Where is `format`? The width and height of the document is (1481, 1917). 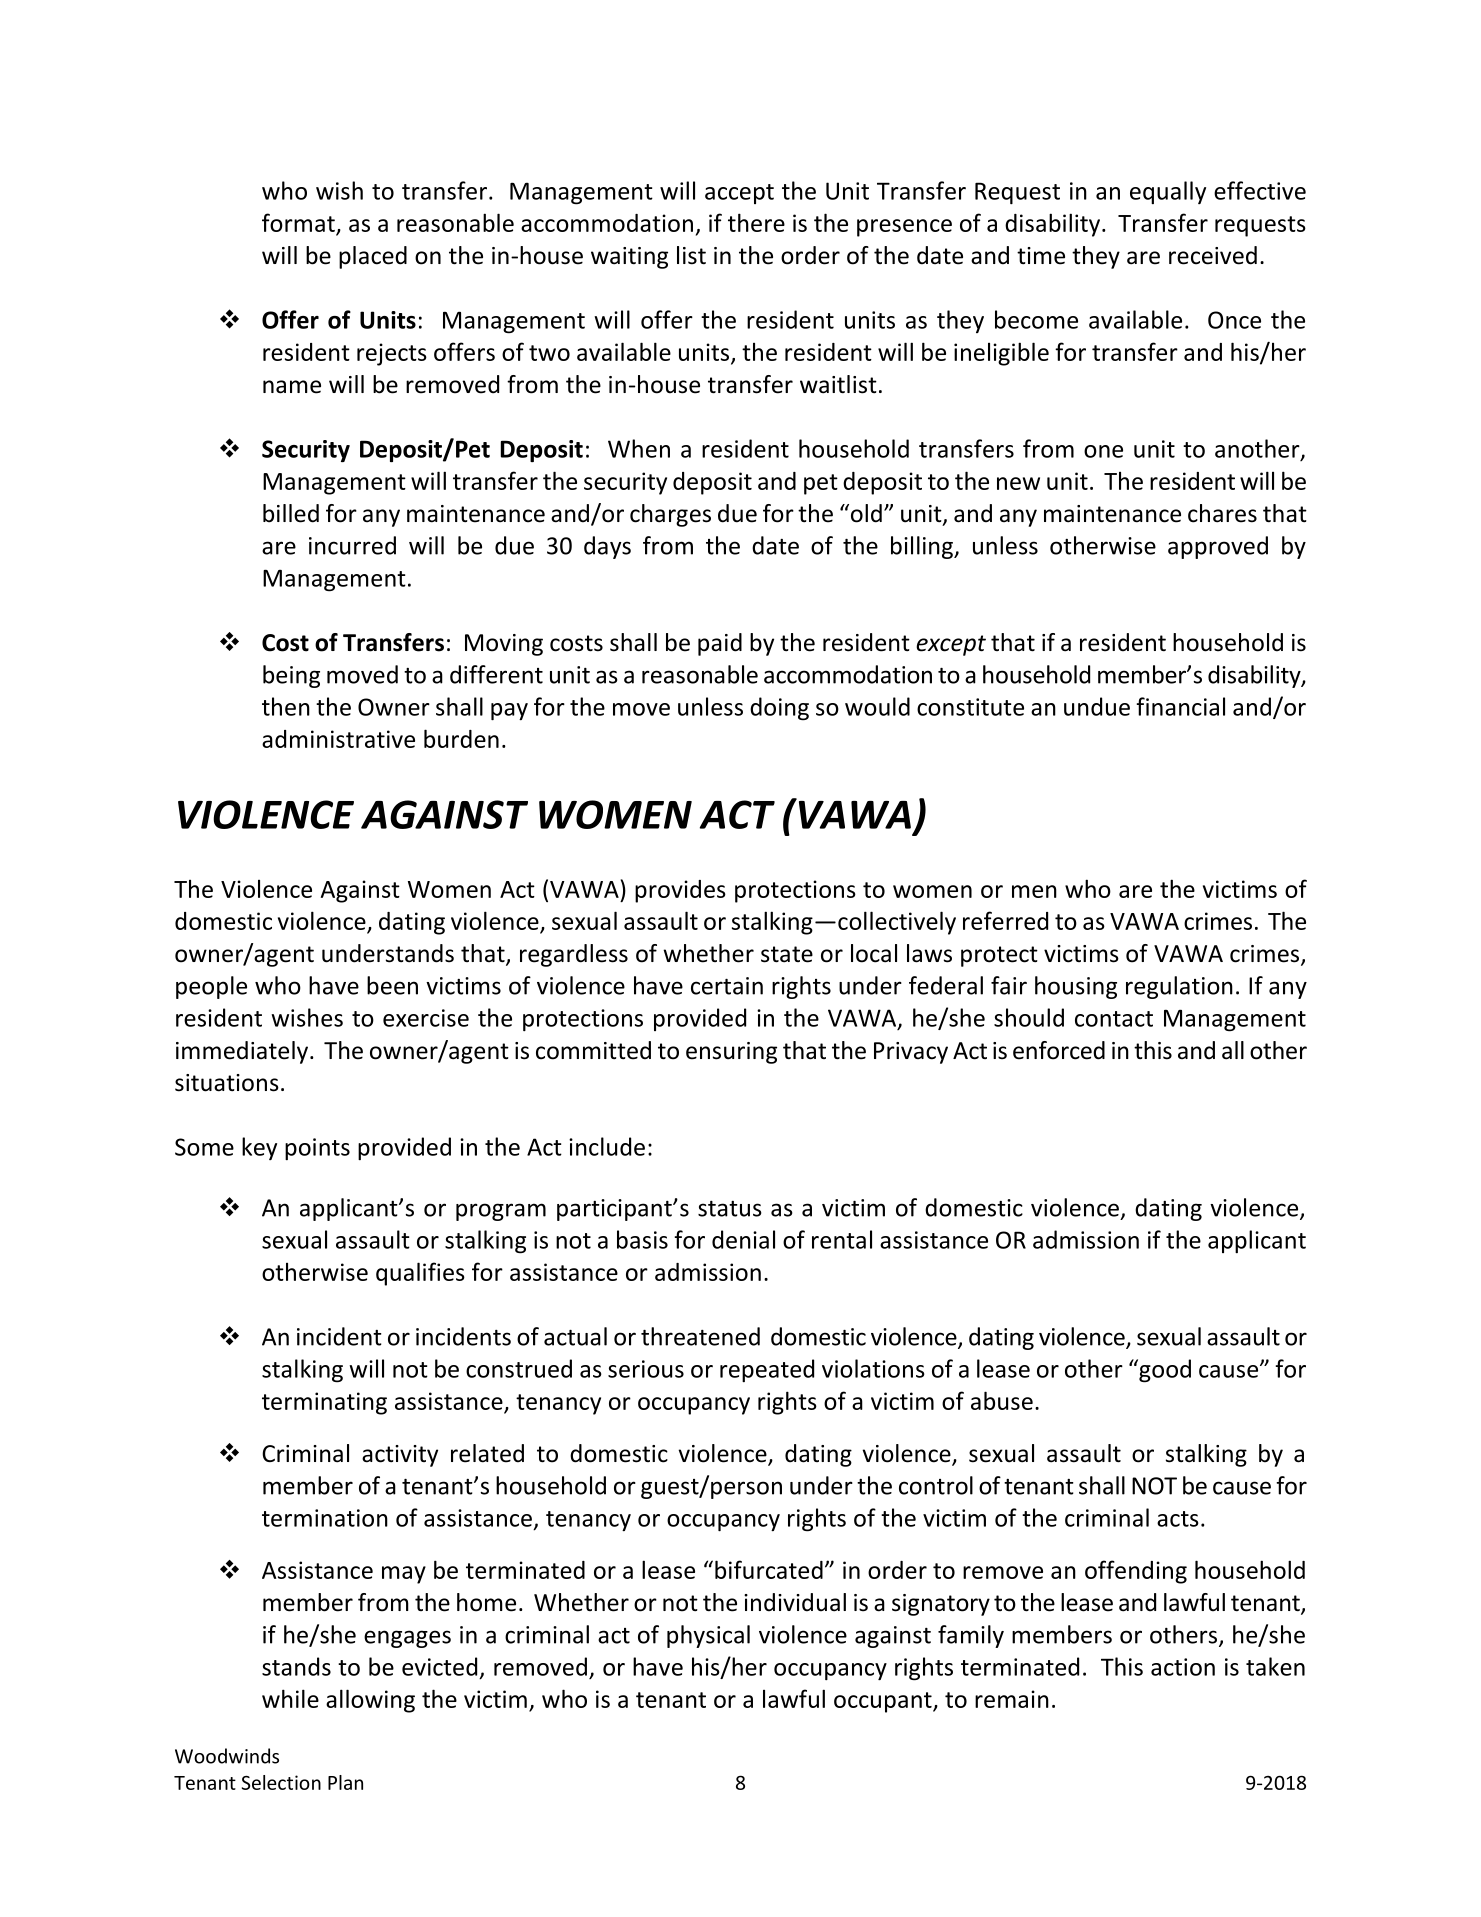
format is located at coordinates (299, 224).
